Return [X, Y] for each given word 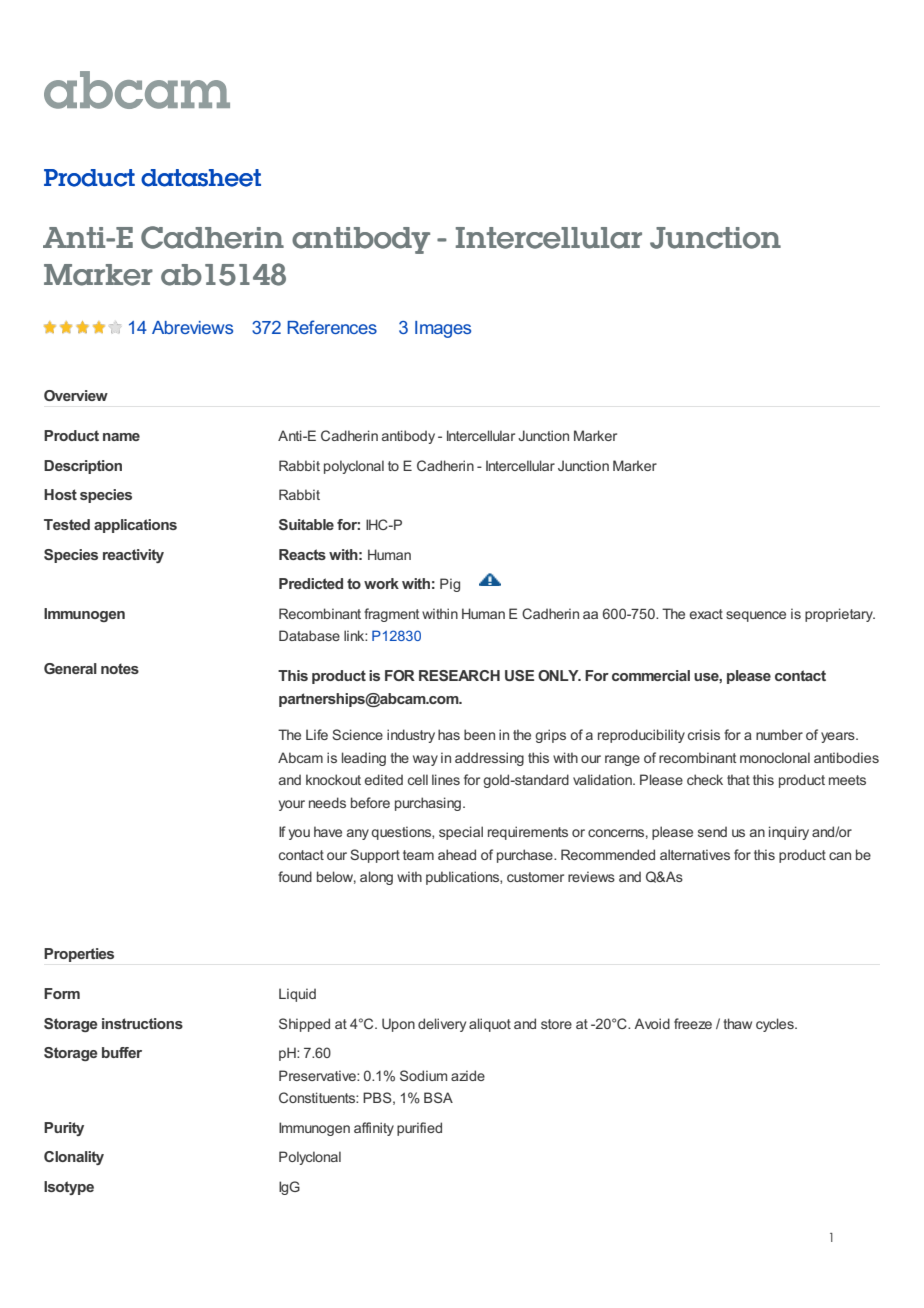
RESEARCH [459, 675]
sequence [756, 616]
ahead [457, 854]
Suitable [306, 524]
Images [443, 329]
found [295, 876]
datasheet [201, 178]
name [121, 437]
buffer [122, 1052]
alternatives [695, 854]
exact [706, 614]
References [332, 327]
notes [120, 668]
